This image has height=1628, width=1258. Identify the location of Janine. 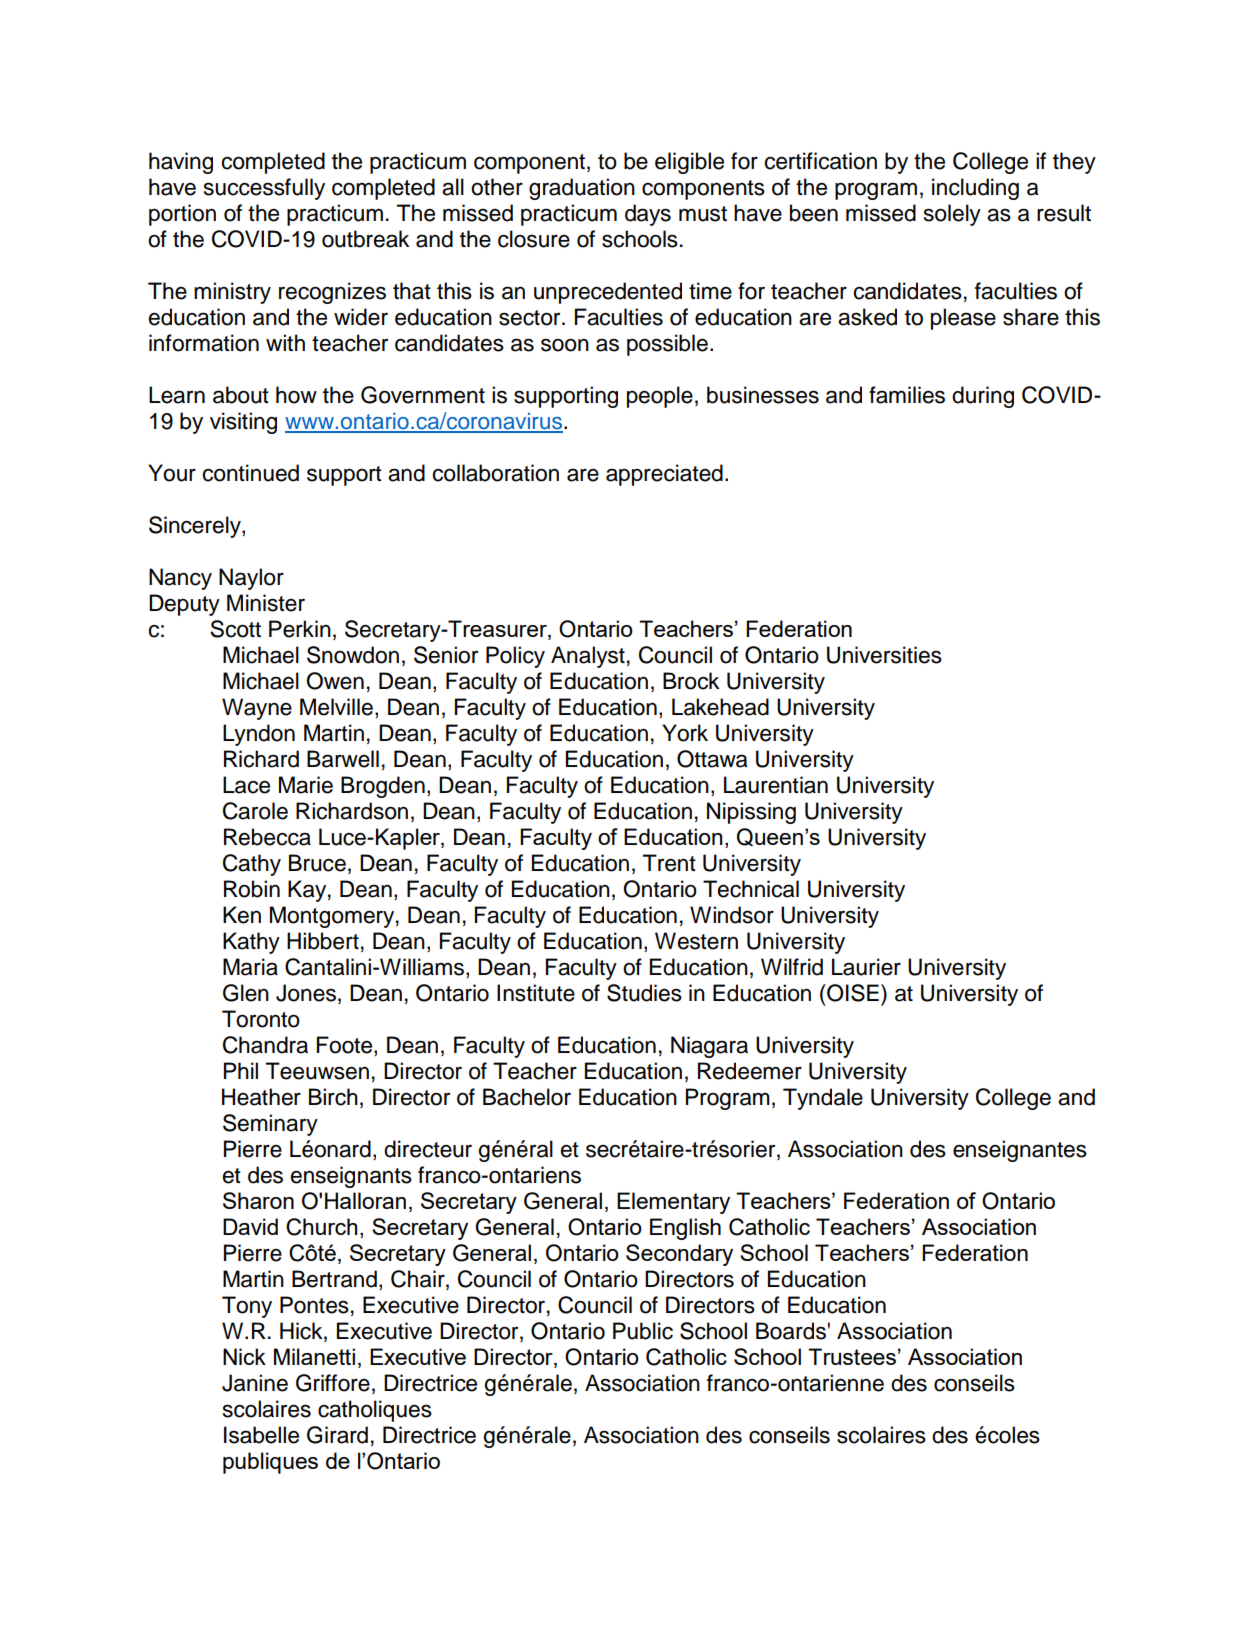
(255, 1383).
